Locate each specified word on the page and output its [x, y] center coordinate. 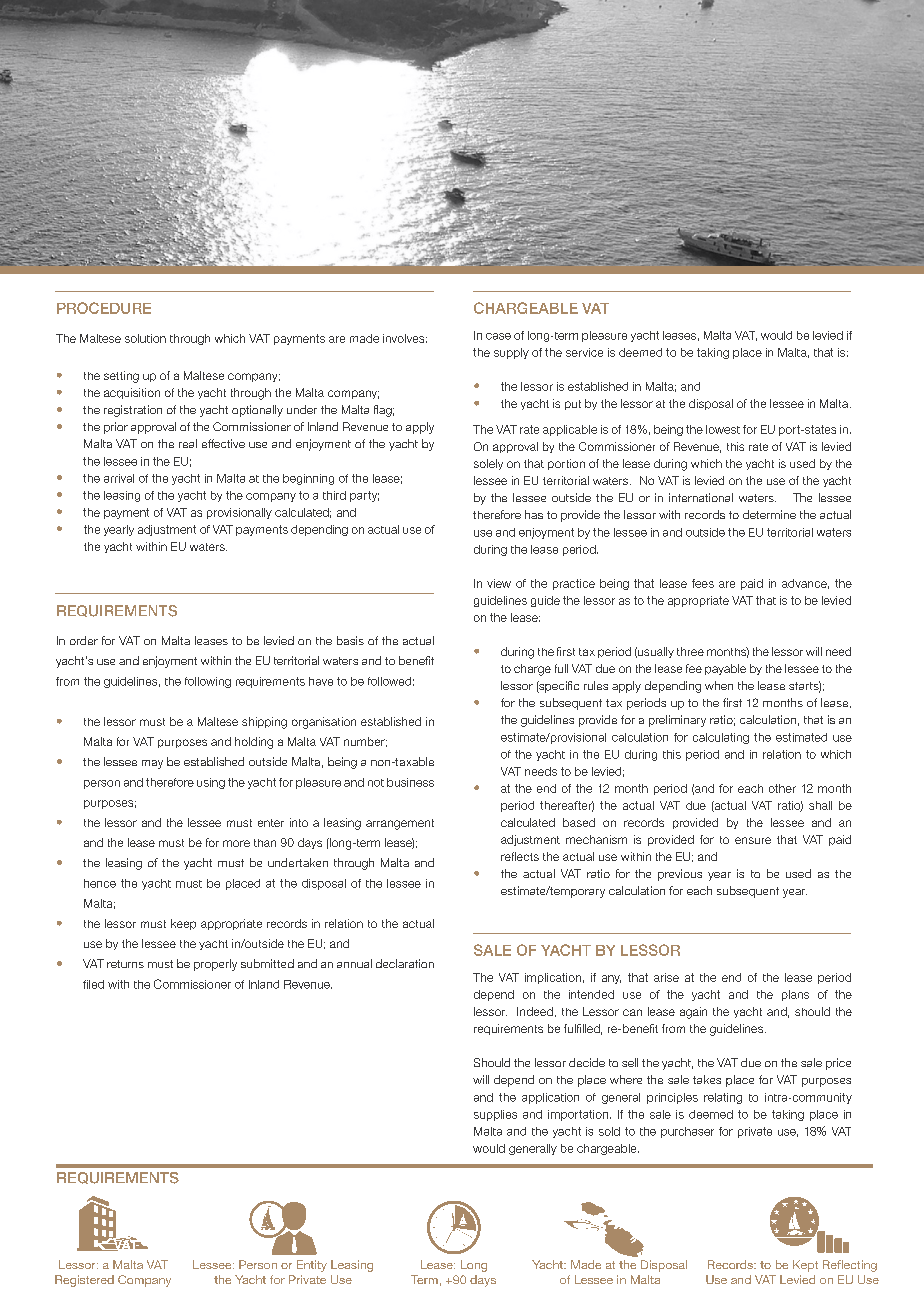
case [498, 336]
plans [795, 995]
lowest [723, 429]
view [499, 583]
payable [725, 669]
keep [183, 924]
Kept [805, 1266]
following [208, 682]
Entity [312, 1266]
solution [145, 338]
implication [553, 978]
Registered [84, 1281]
